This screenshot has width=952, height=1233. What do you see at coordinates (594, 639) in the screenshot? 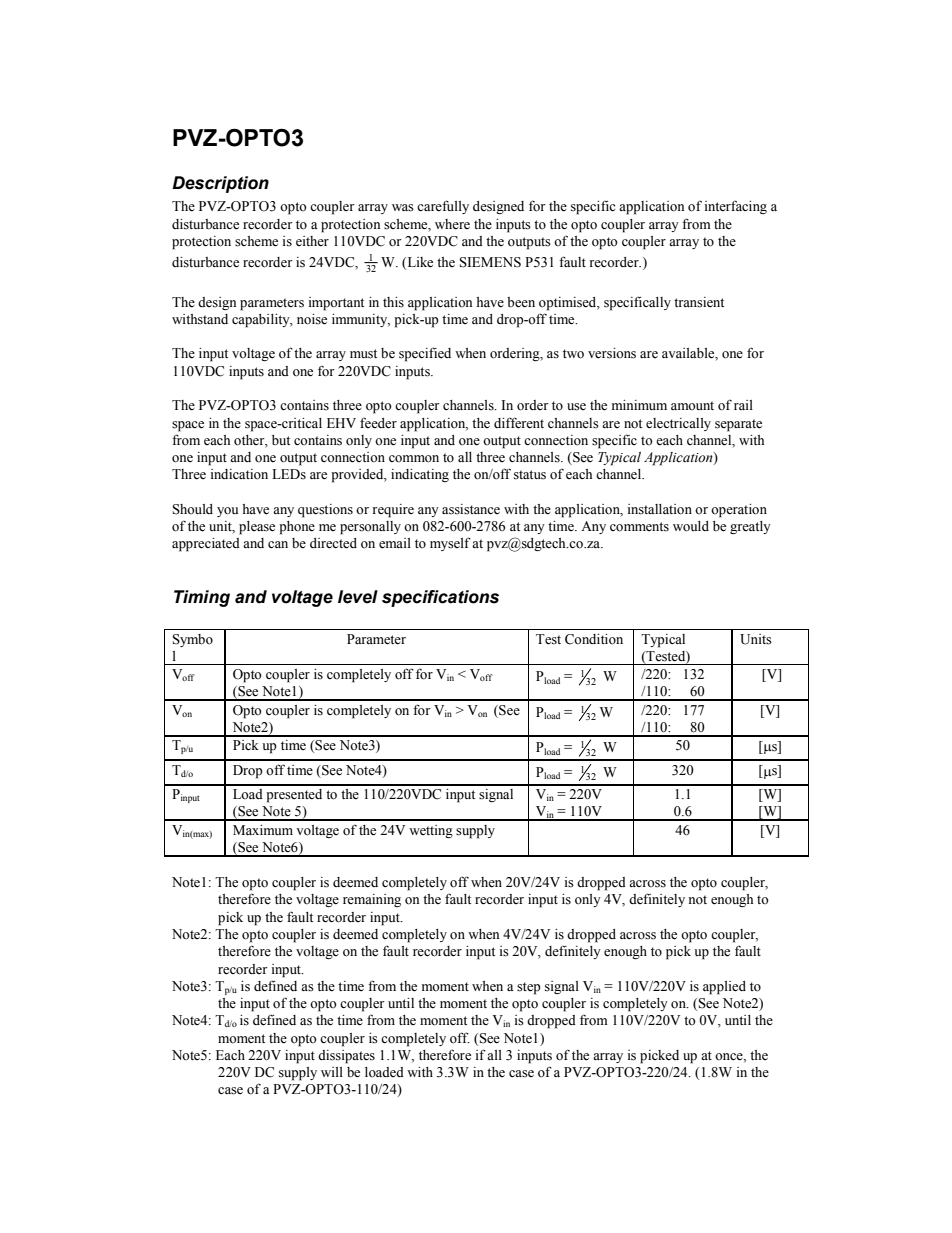
I see `Condition` at bounding box center [594, 639].
